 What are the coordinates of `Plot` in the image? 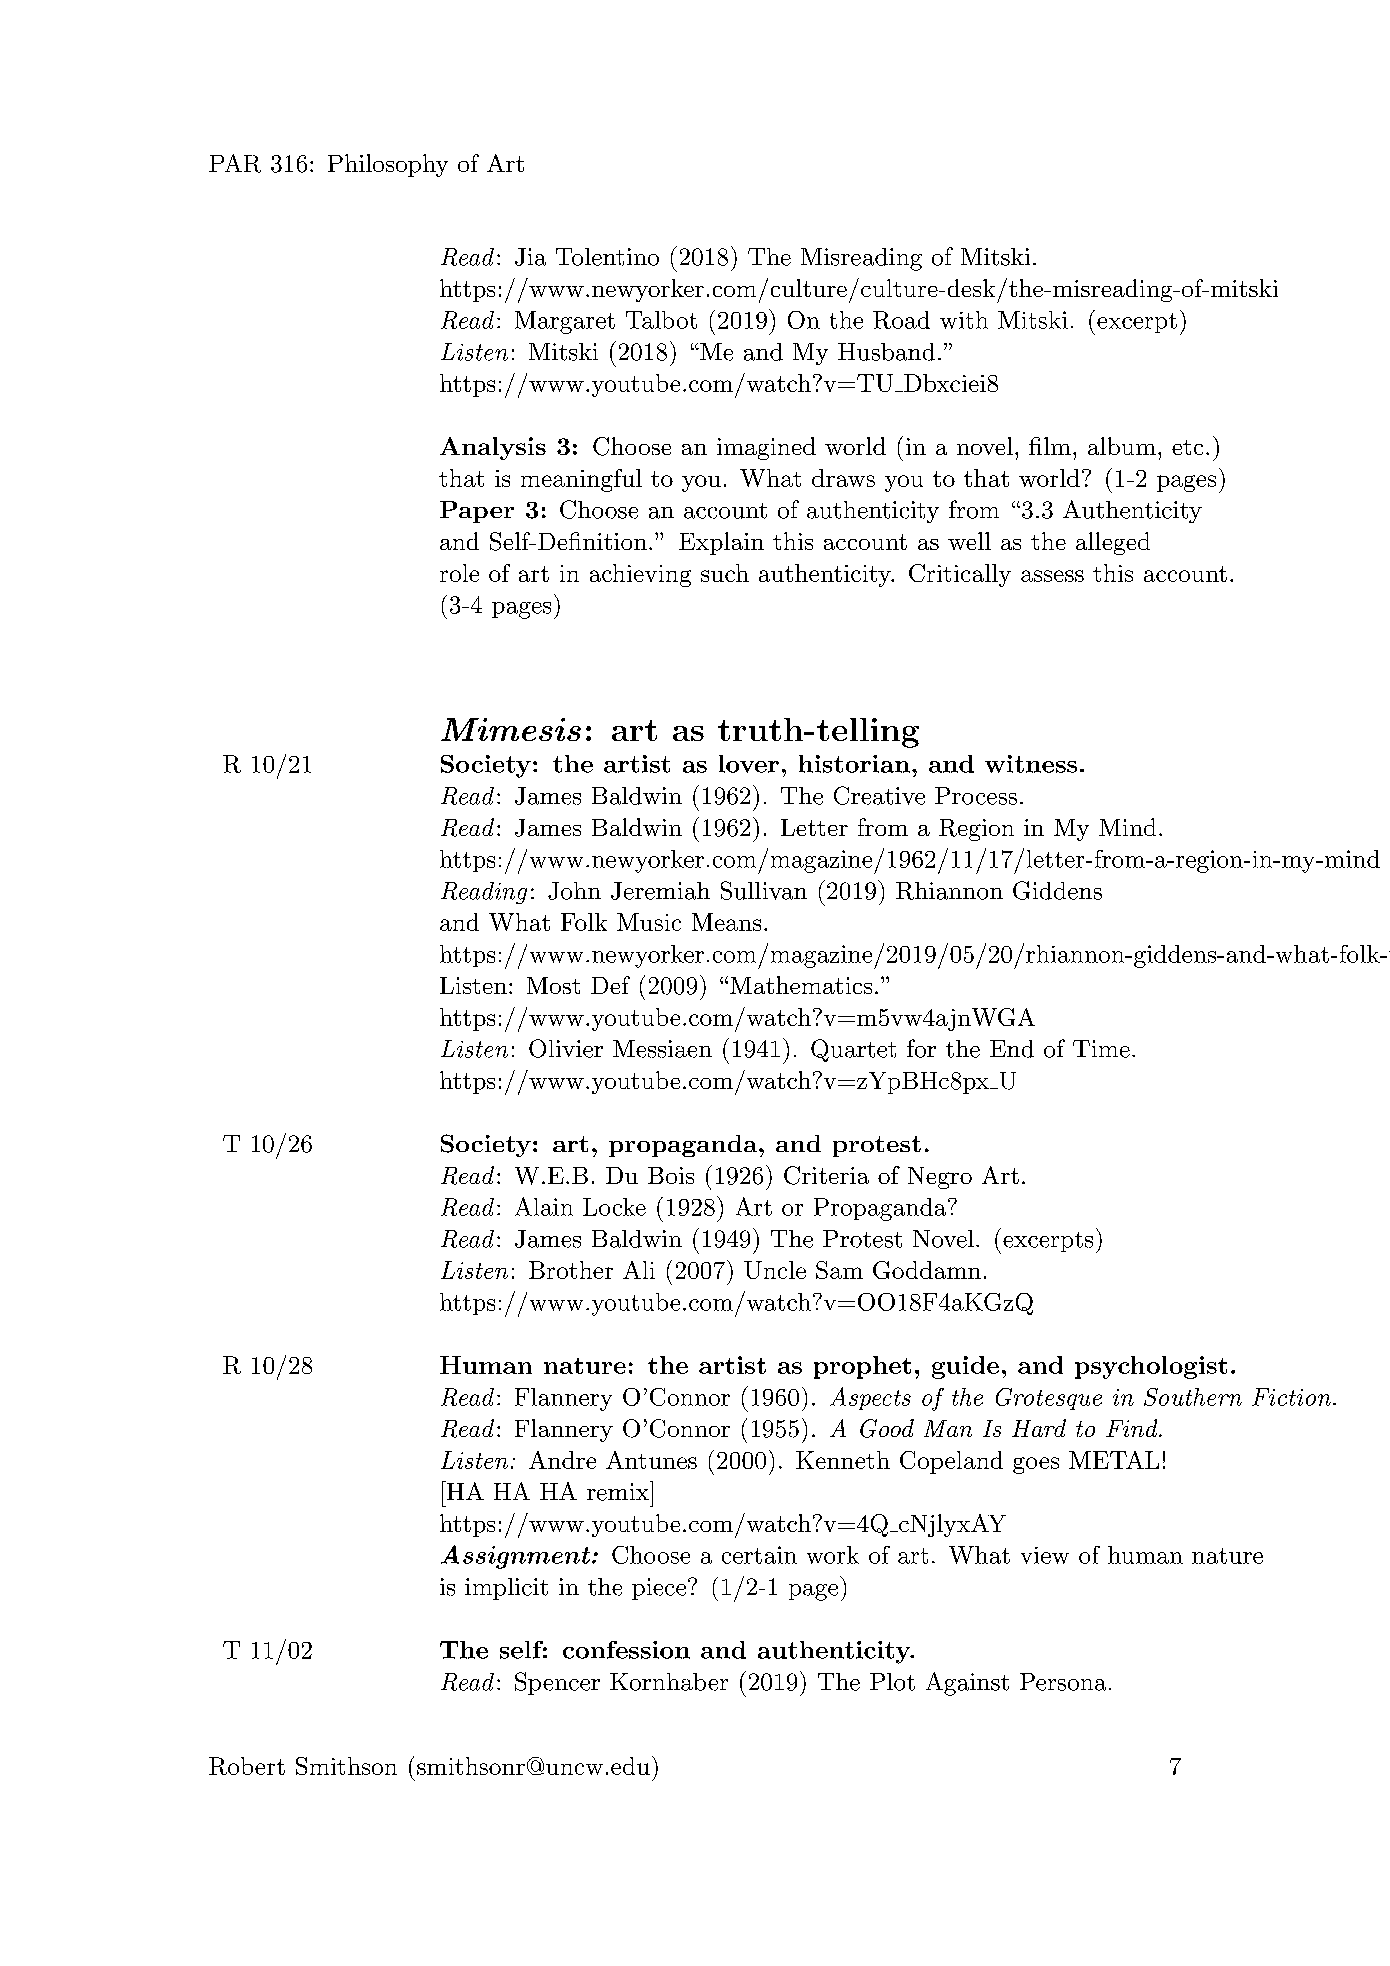 It's located at (892, 1682).
